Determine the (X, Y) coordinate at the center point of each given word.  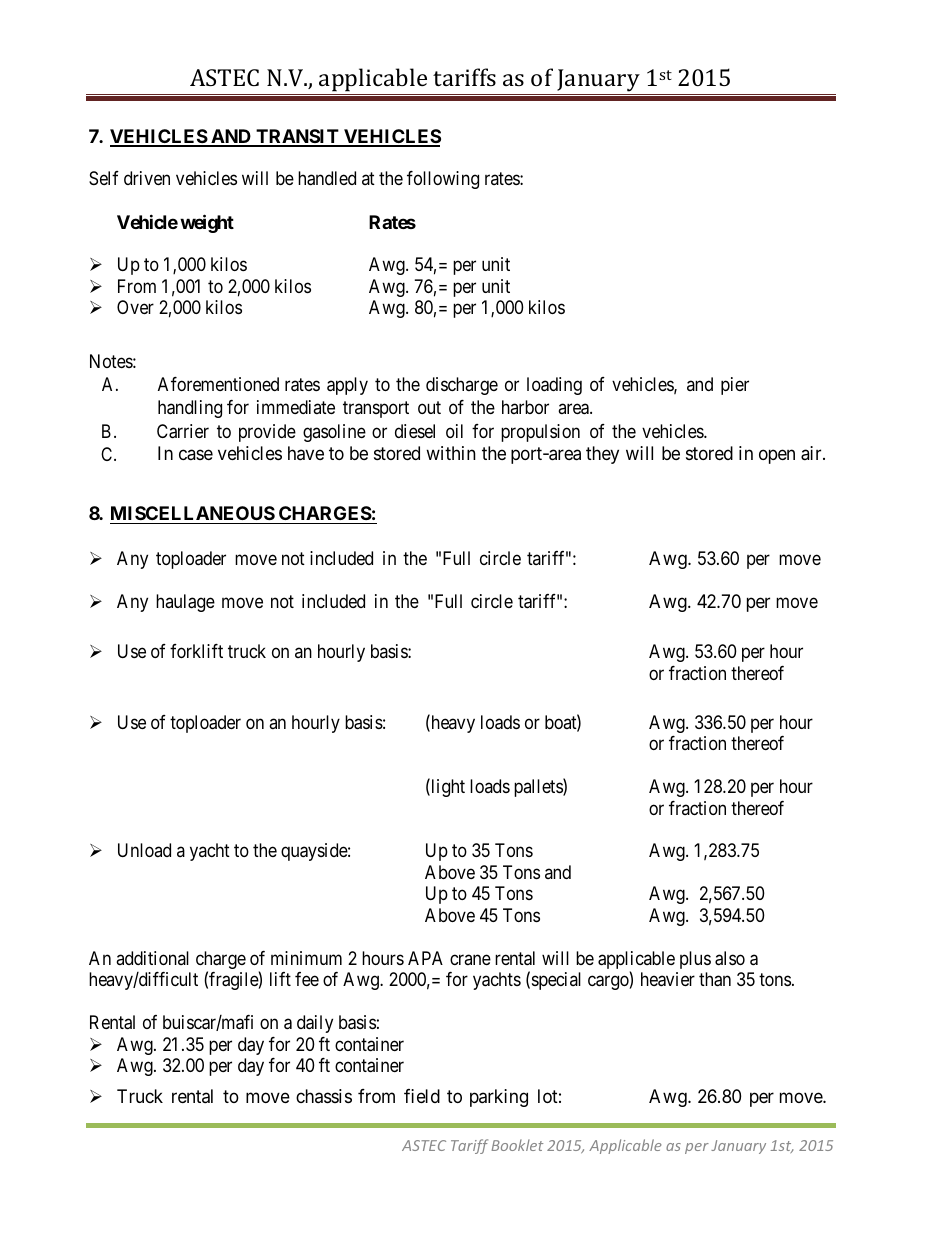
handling (190, 409)
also (730, 958)
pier (735, 386)
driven (147, 178)
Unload (144, 850)
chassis (324, 1096)
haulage (185, 603)
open (777, 457)
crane (470, 959)
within (451, 453)
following (443, 180)
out (429, 407)
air (812, 453)
